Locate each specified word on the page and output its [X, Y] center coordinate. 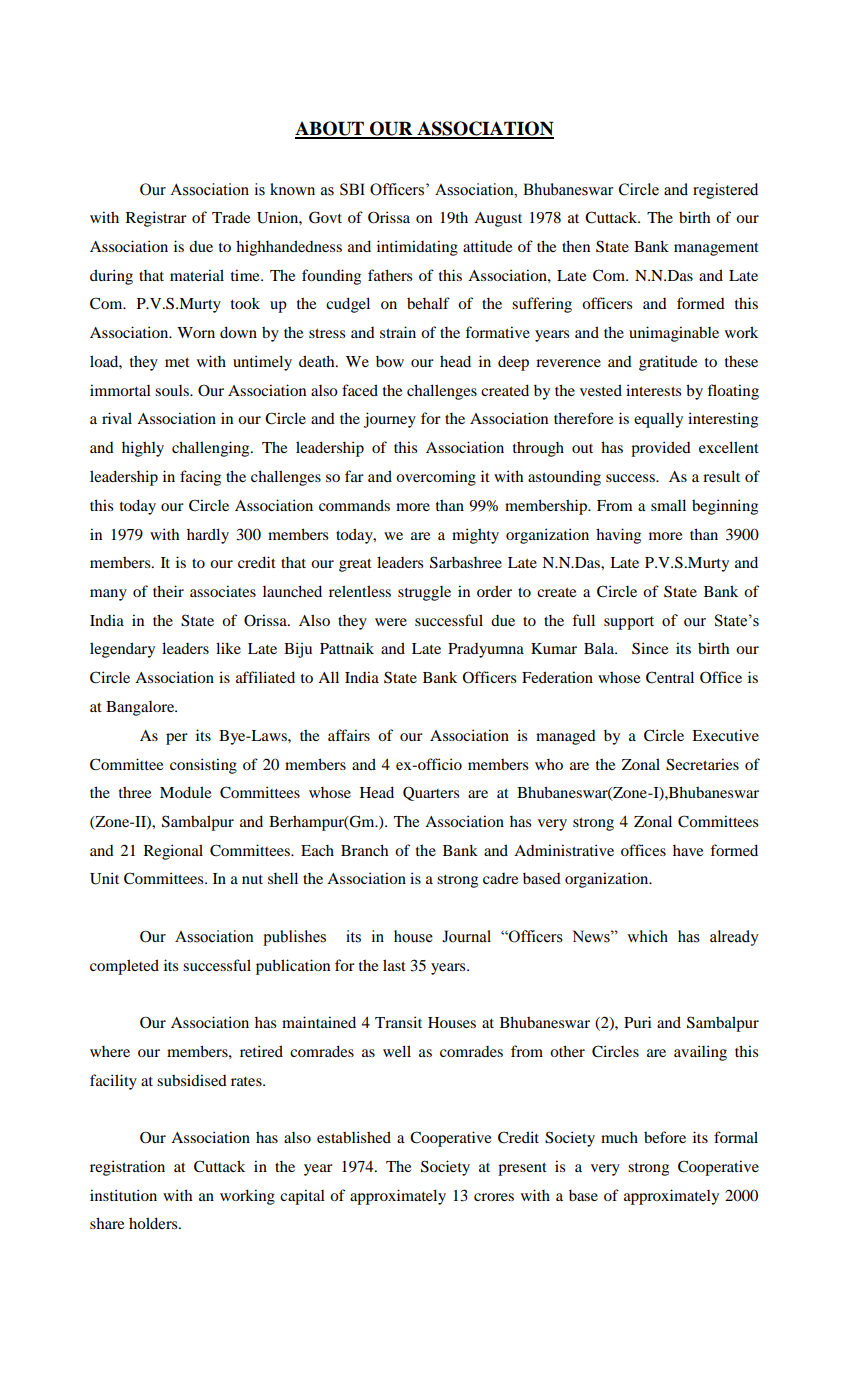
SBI [352, 189]
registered [725, 191]
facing [200, 478]
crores [494, 1197]
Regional [173, 852]
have [688, 850]
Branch [364, 850]
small [668, 505]
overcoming [436, 478]
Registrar [156, 219]
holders [154, 1223]
